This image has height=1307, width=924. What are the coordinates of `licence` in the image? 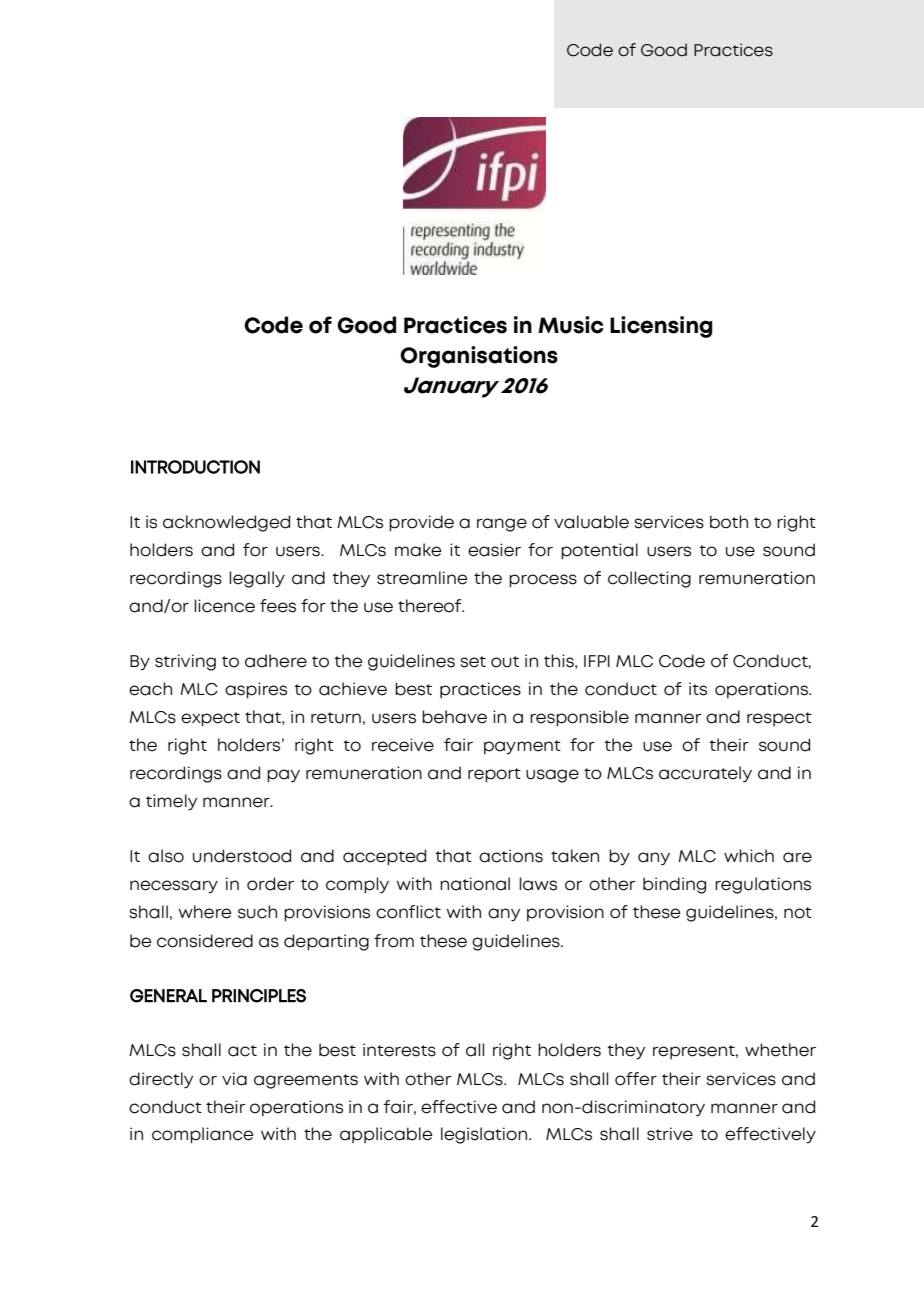 It's located at (224, 606).
